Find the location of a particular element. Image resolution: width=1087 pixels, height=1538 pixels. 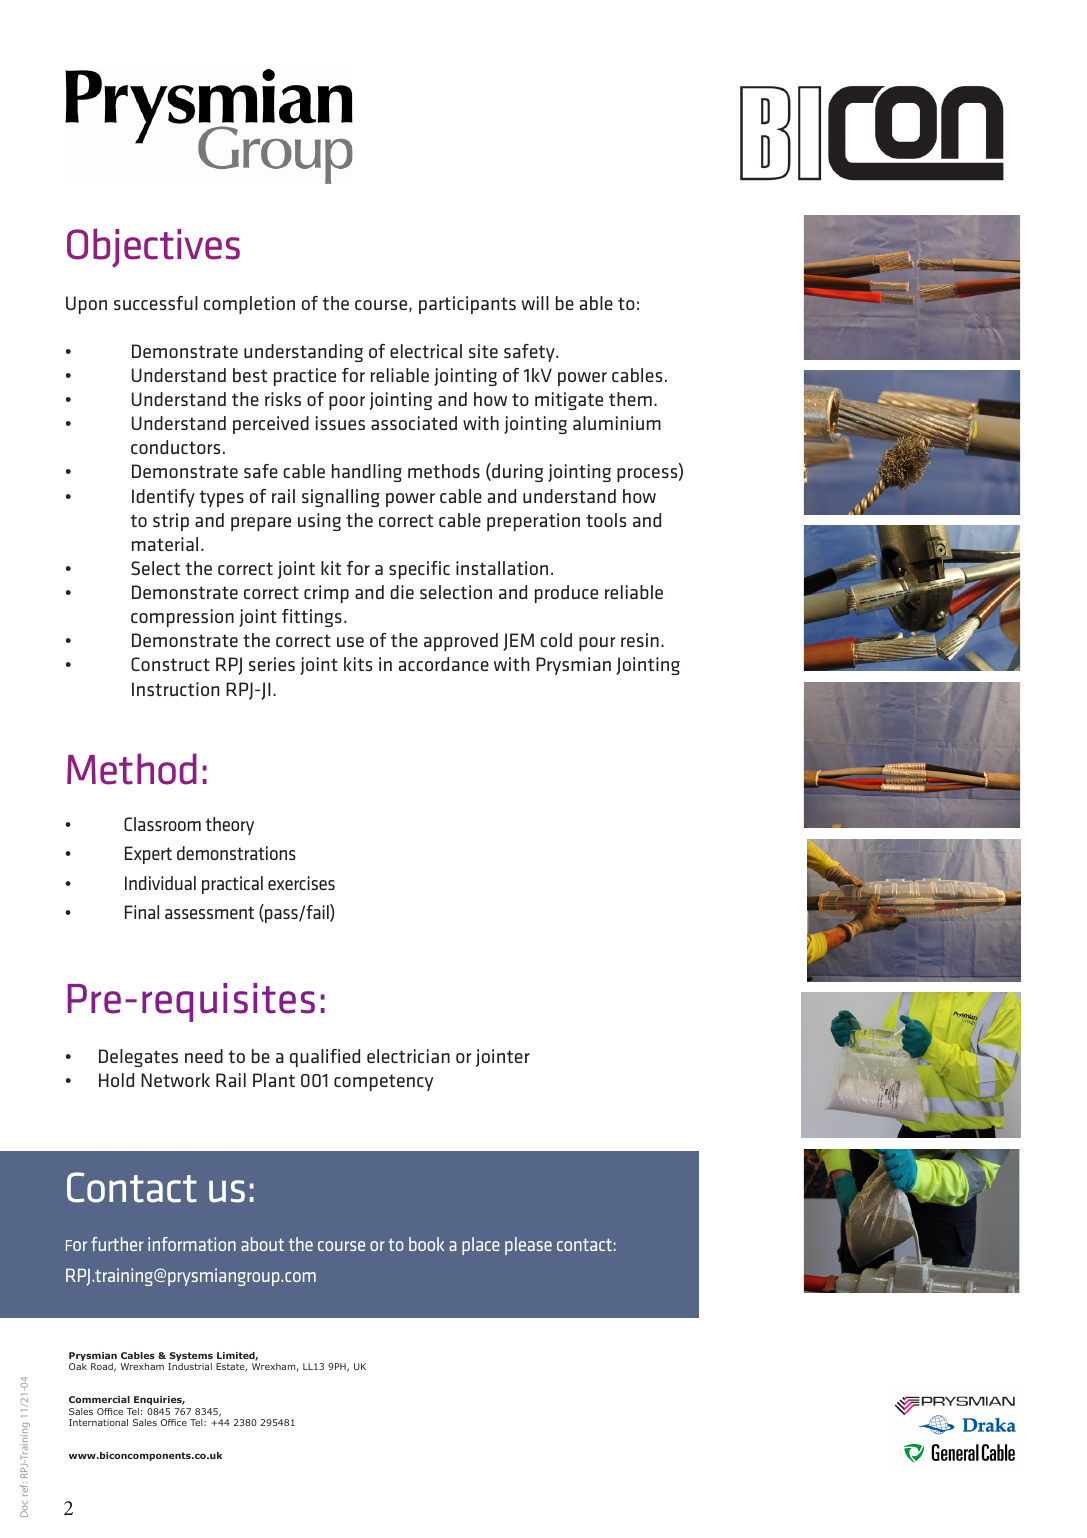

will is located at coordinates (535, 303).
